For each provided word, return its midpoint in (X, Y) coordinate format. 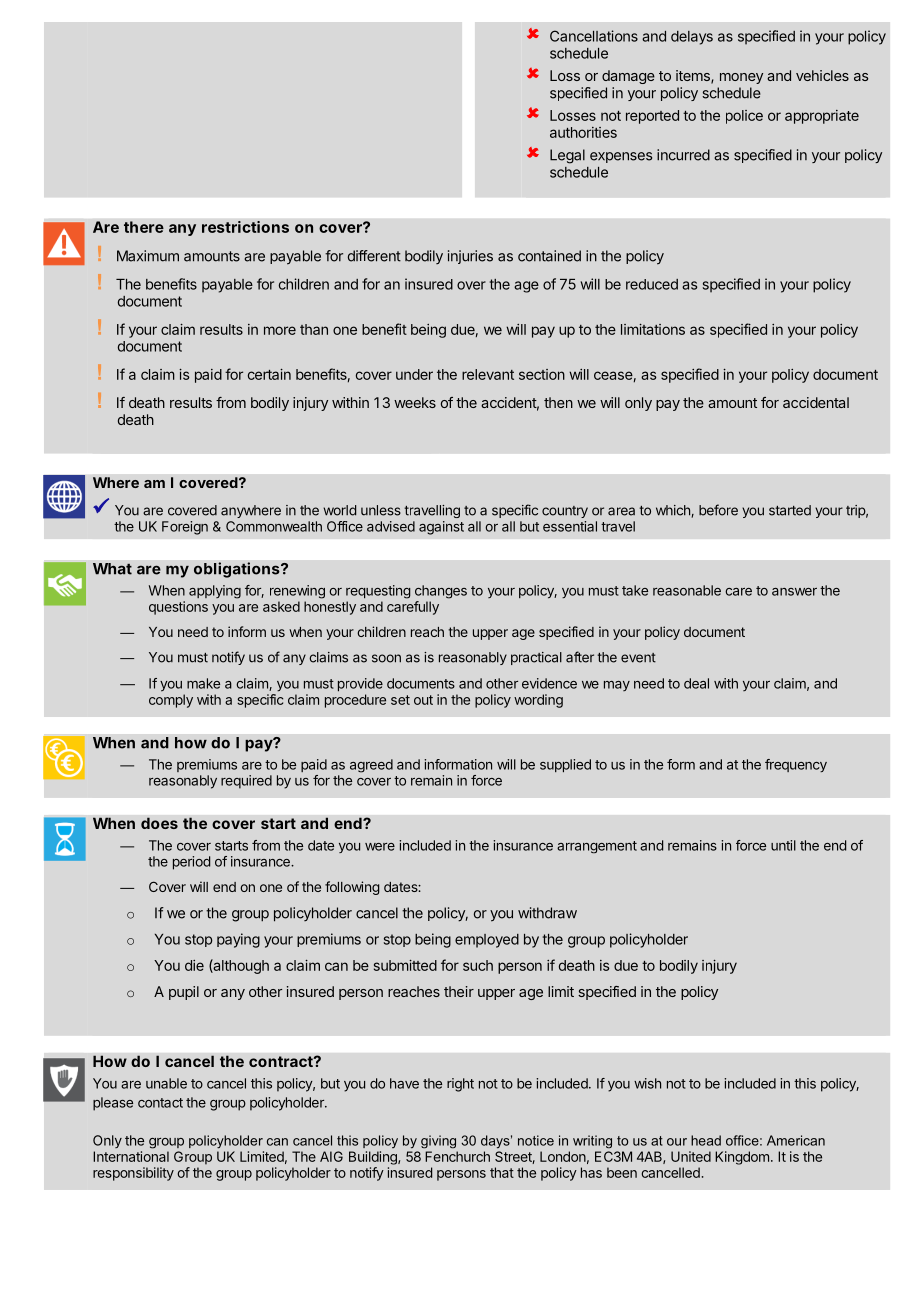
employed (487, 941)
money (741, 78)
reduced (652, 284)
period (191, 863)
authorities (583, 132)
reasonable (687, 590)
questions (178, 608)
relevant (488, 374)
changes (441, 592)
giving (438, 1142)
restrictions (245, 227)
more (280, 330)
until (783, 845)
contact (160, 1103)
